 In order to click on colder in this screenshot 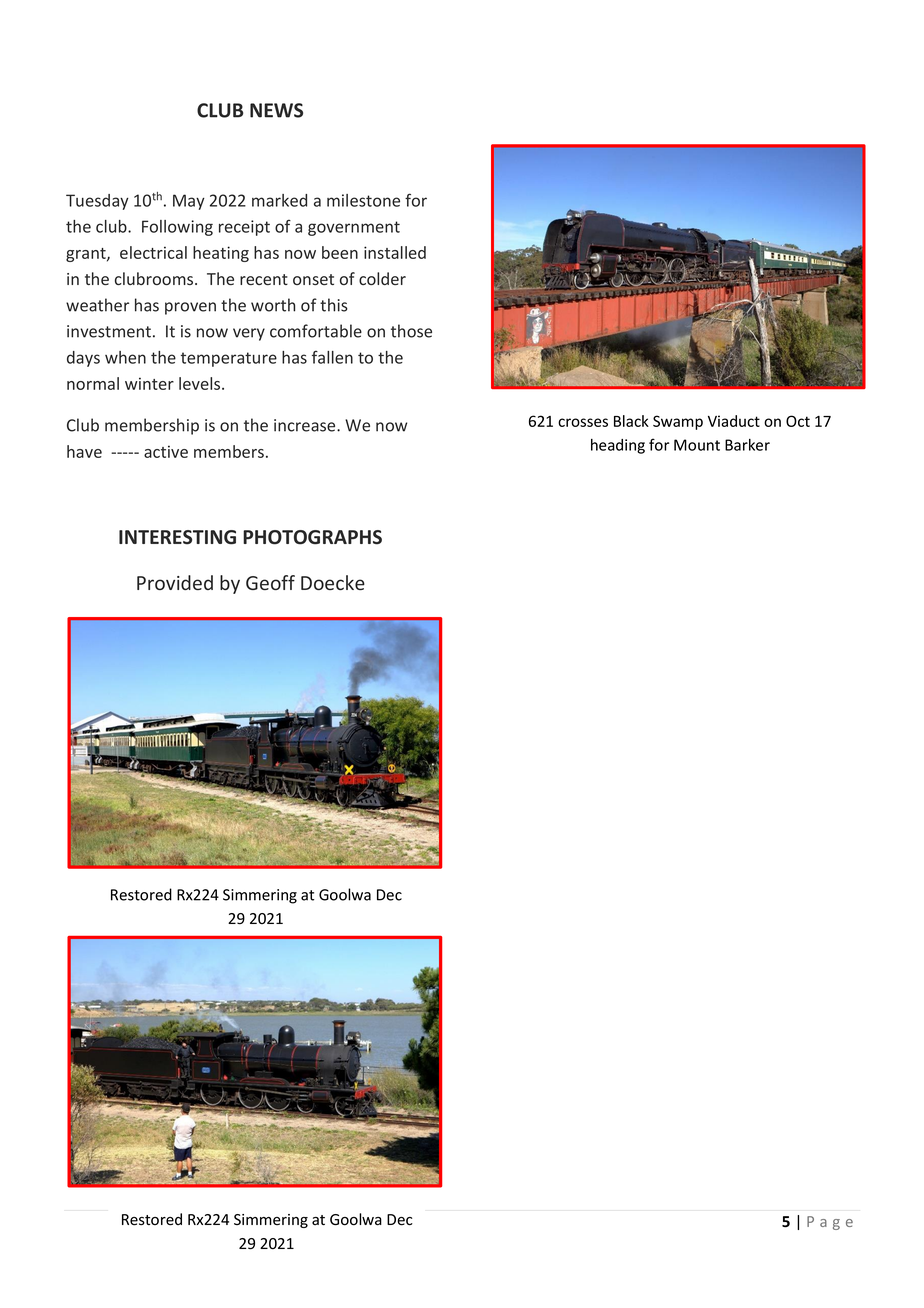, I will do `click(382, 278)`.
